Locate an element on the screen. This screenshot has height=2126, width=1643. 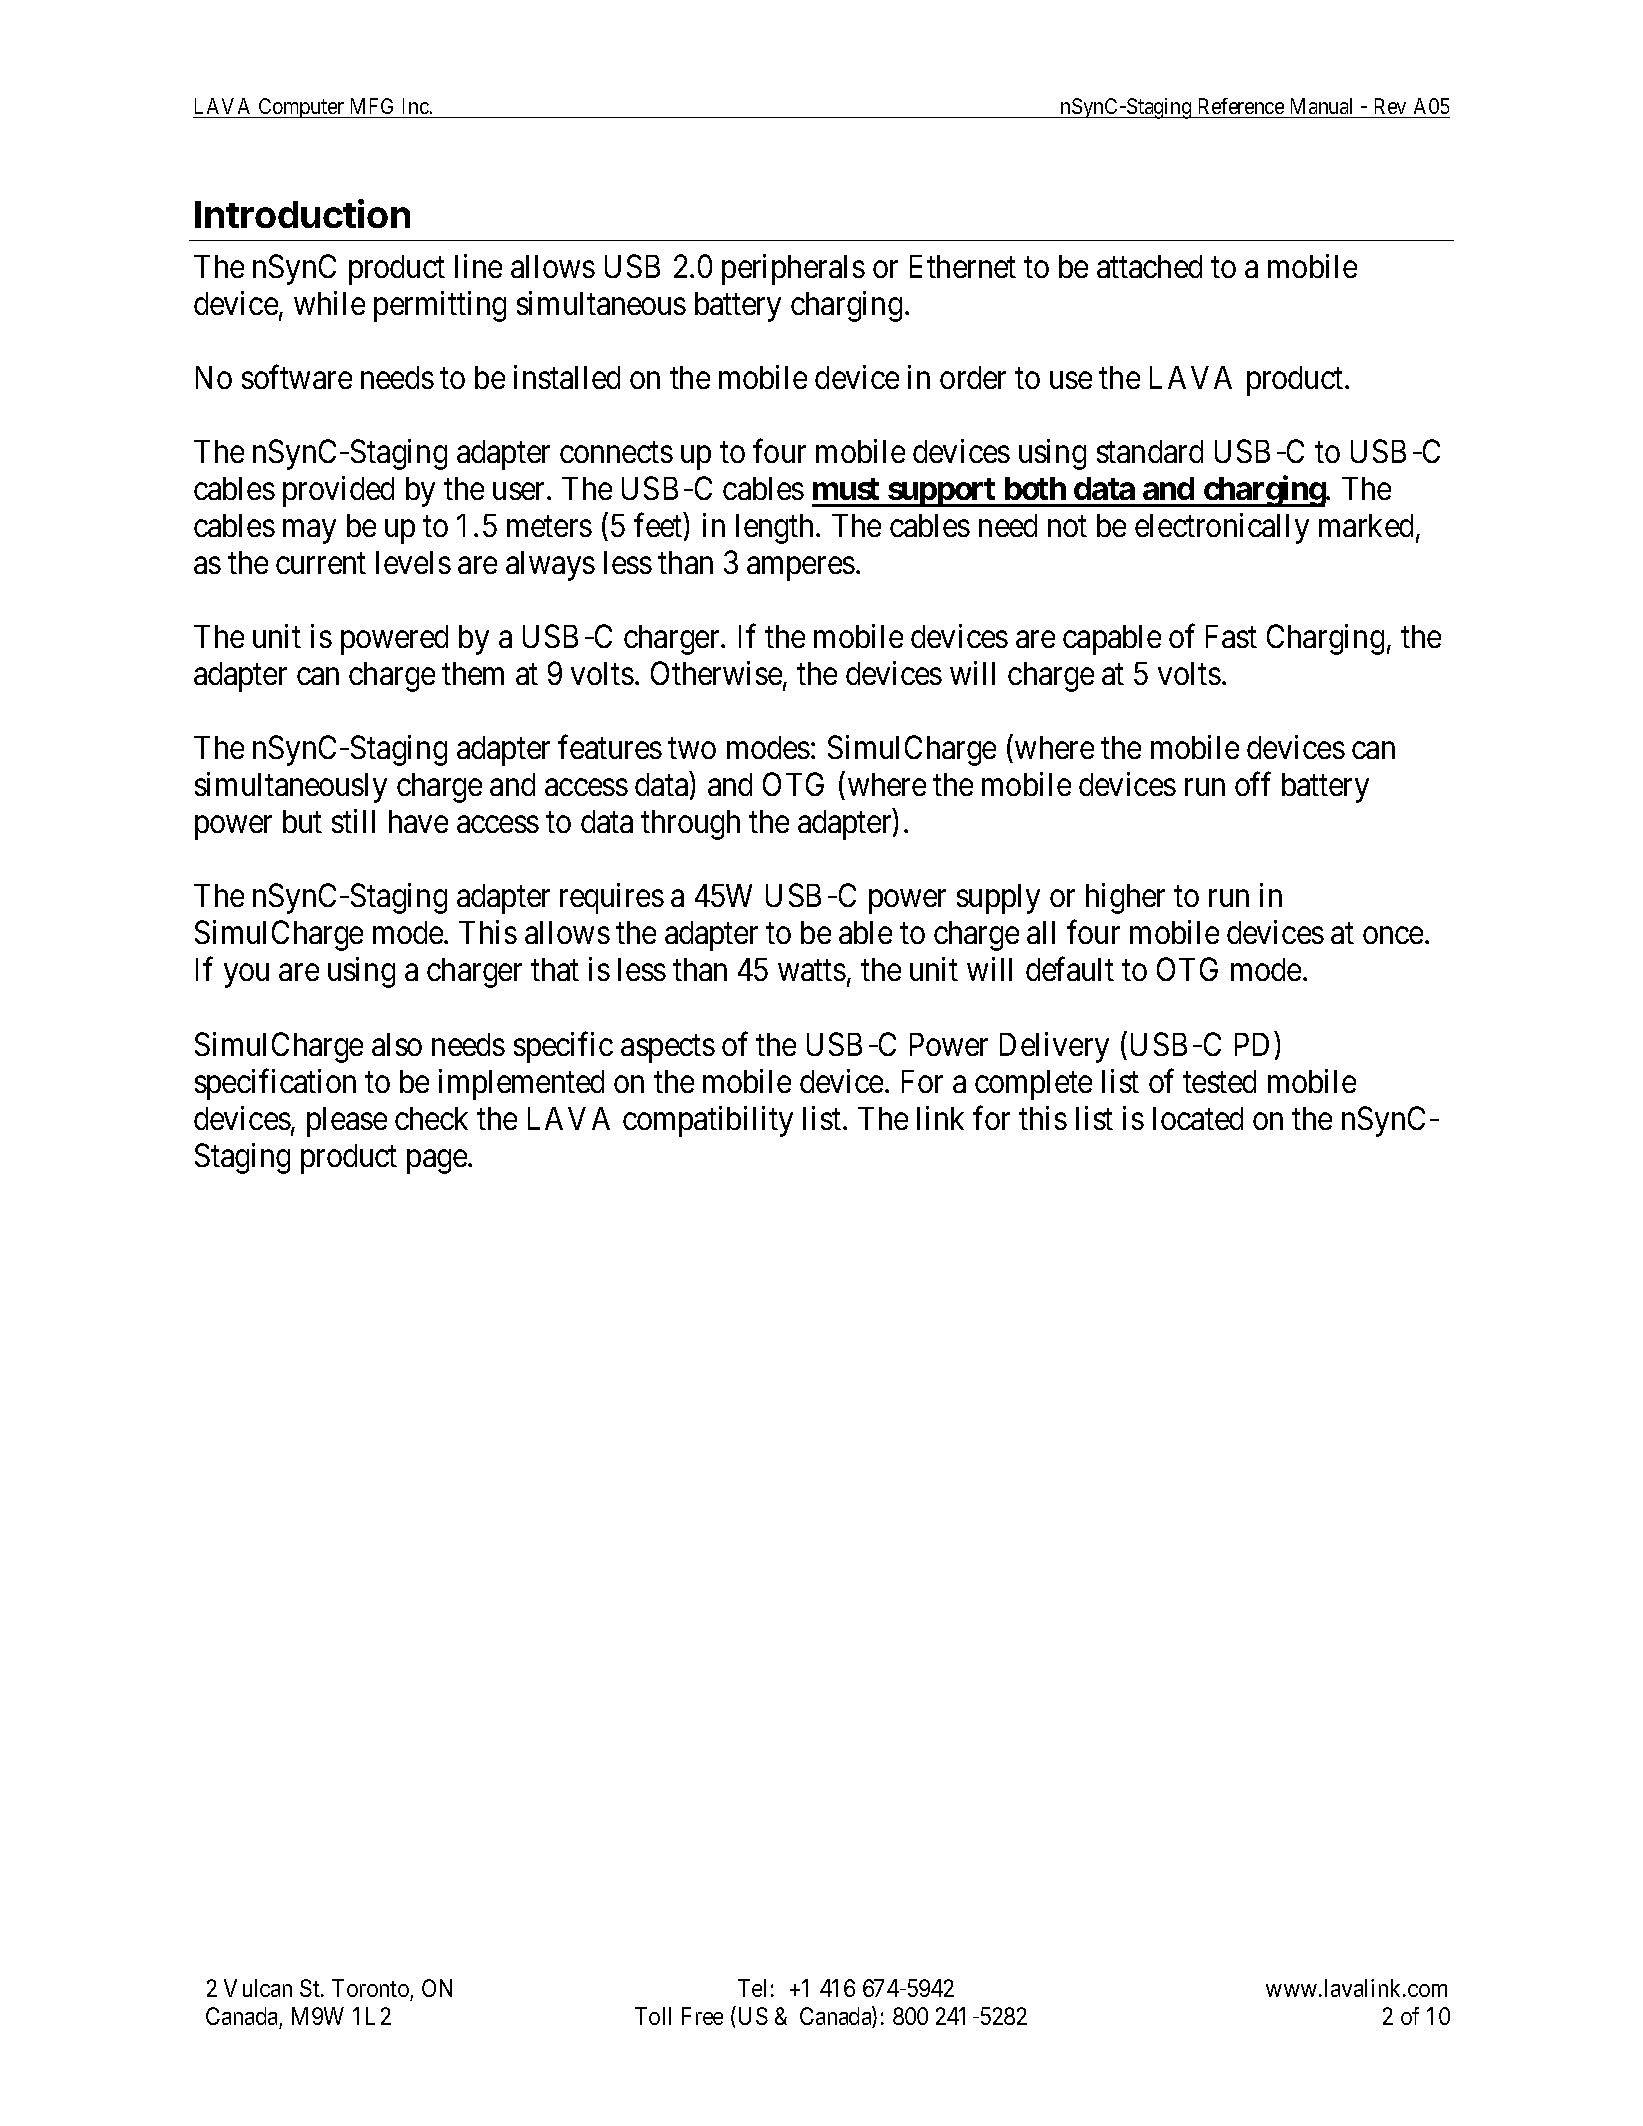
also is located at coordinates (397, 1044).
